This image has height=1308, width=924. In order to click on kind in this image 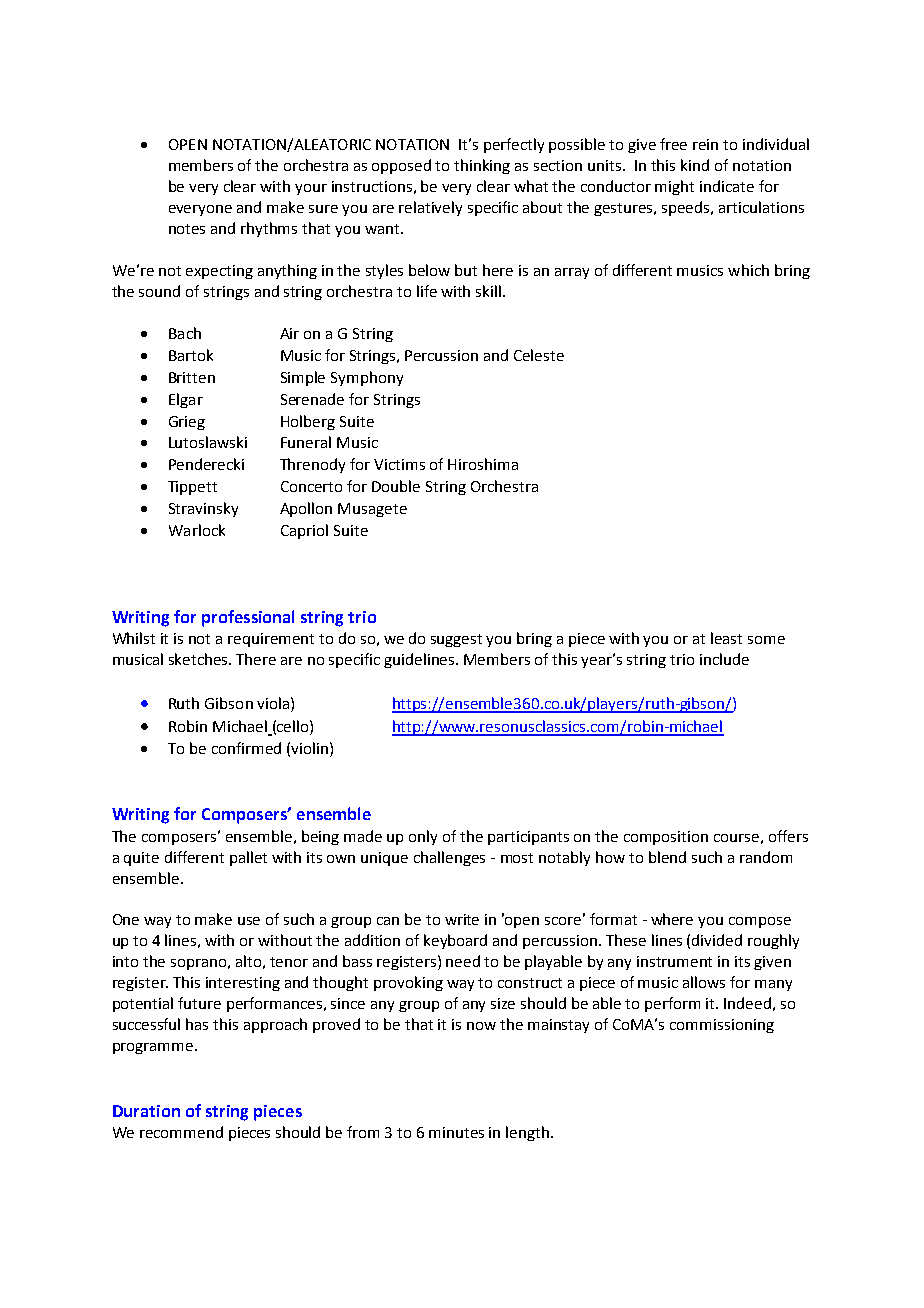, I will do `click(695, 165)`.
